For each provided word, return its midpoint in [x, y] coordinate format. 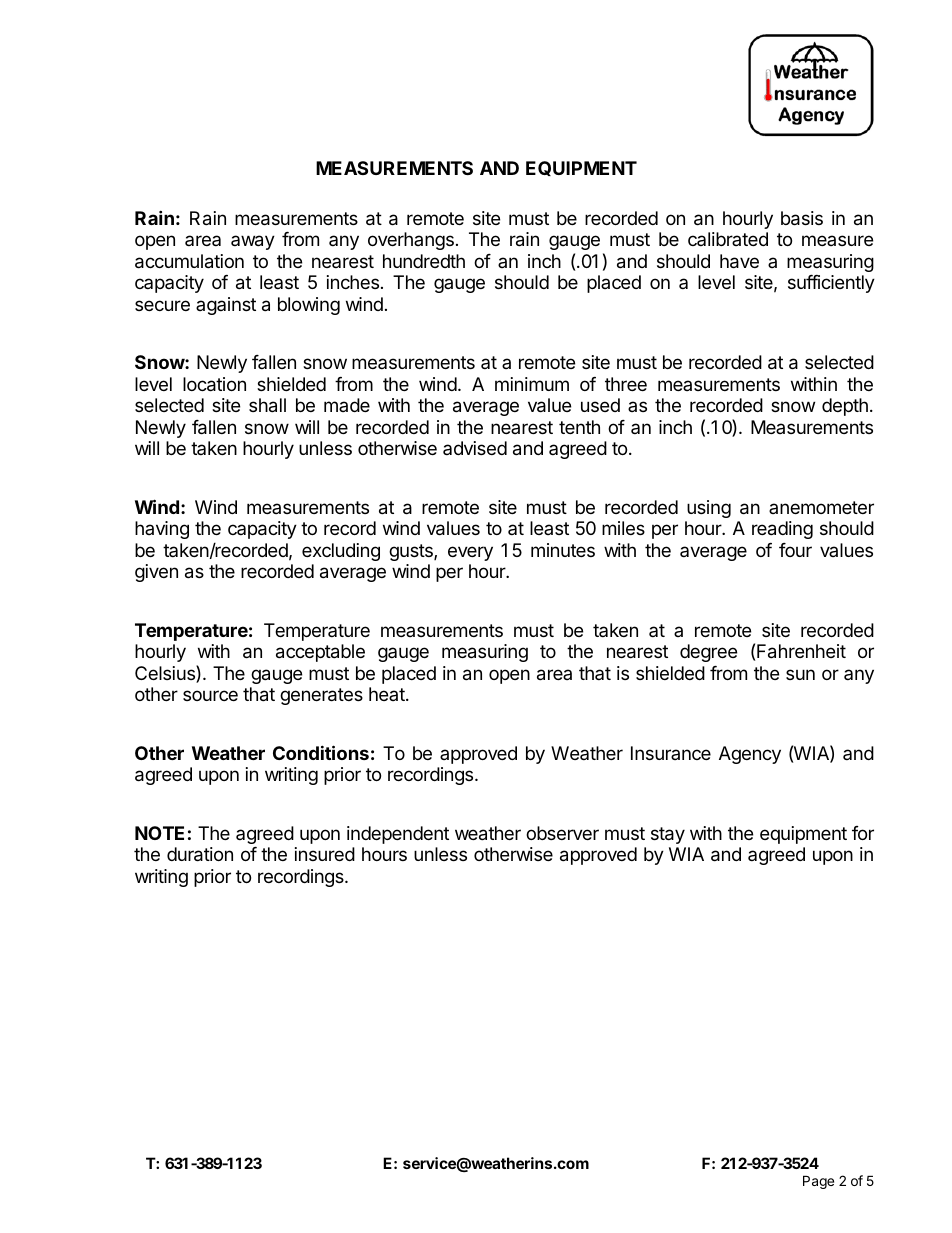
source [210, 695]
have [739, 261]
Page [818, 1182]
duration [200, 854]
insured [325, 854]
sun [800, 674]
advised [475, 448]
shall [267, 405]
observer [562, 833]
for [863, 833]
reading [782, 530]
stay [668, 835]
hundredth [424, 261]
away [253, 242]
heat [388, 694]
